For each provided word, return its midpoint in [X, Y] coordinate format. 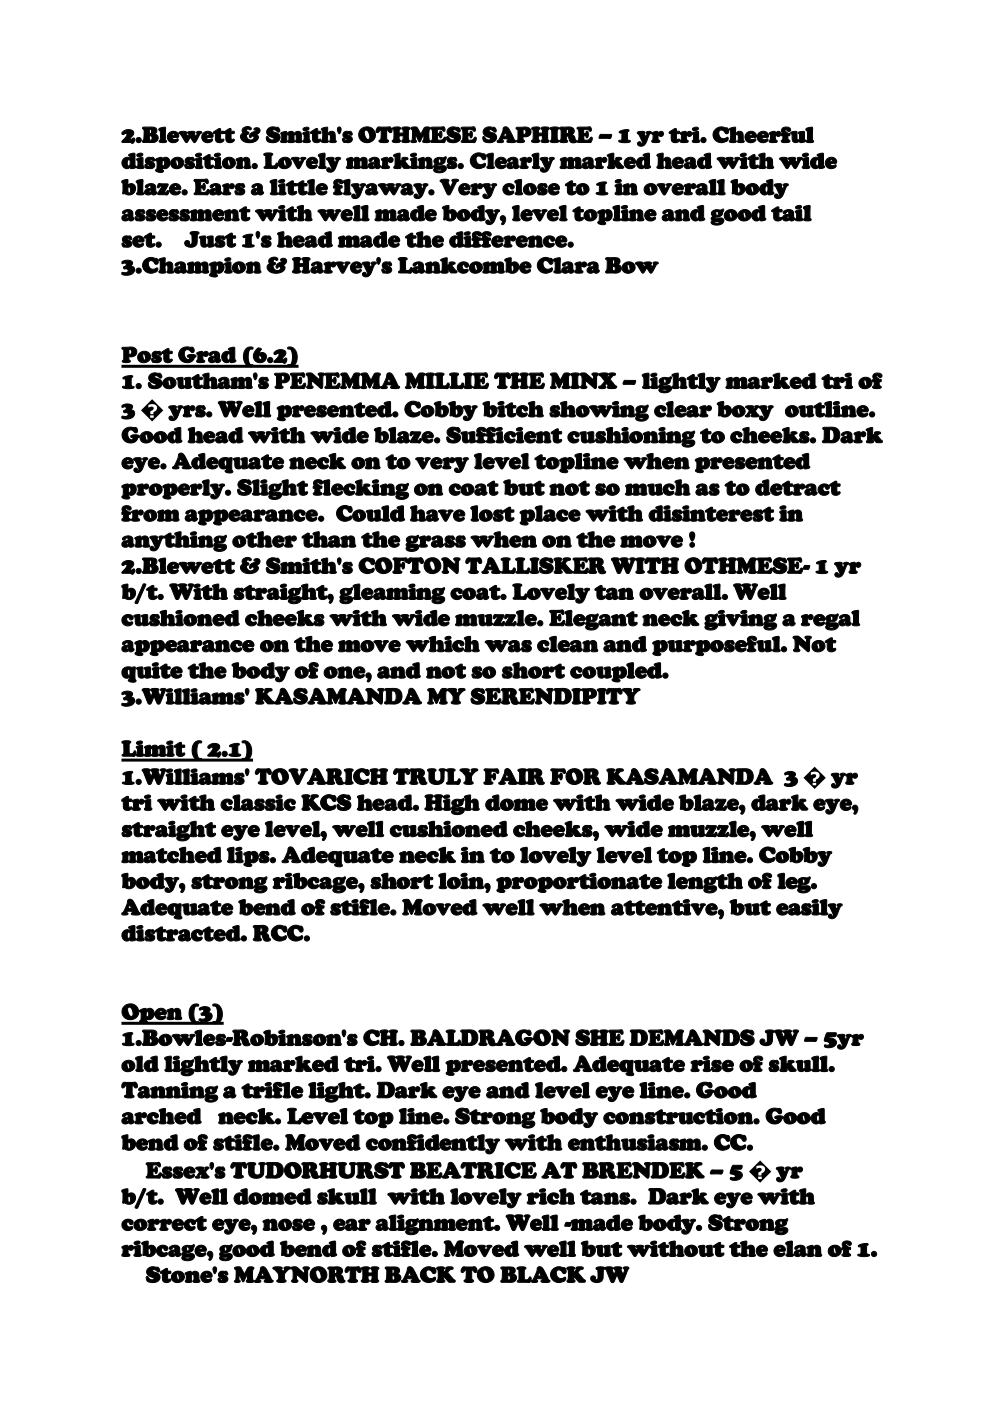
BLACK [543, 1274]
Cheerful [763, 134]
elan [797, 1248]
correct [164, 1223]
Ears [219, 187]
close [531, 187]
